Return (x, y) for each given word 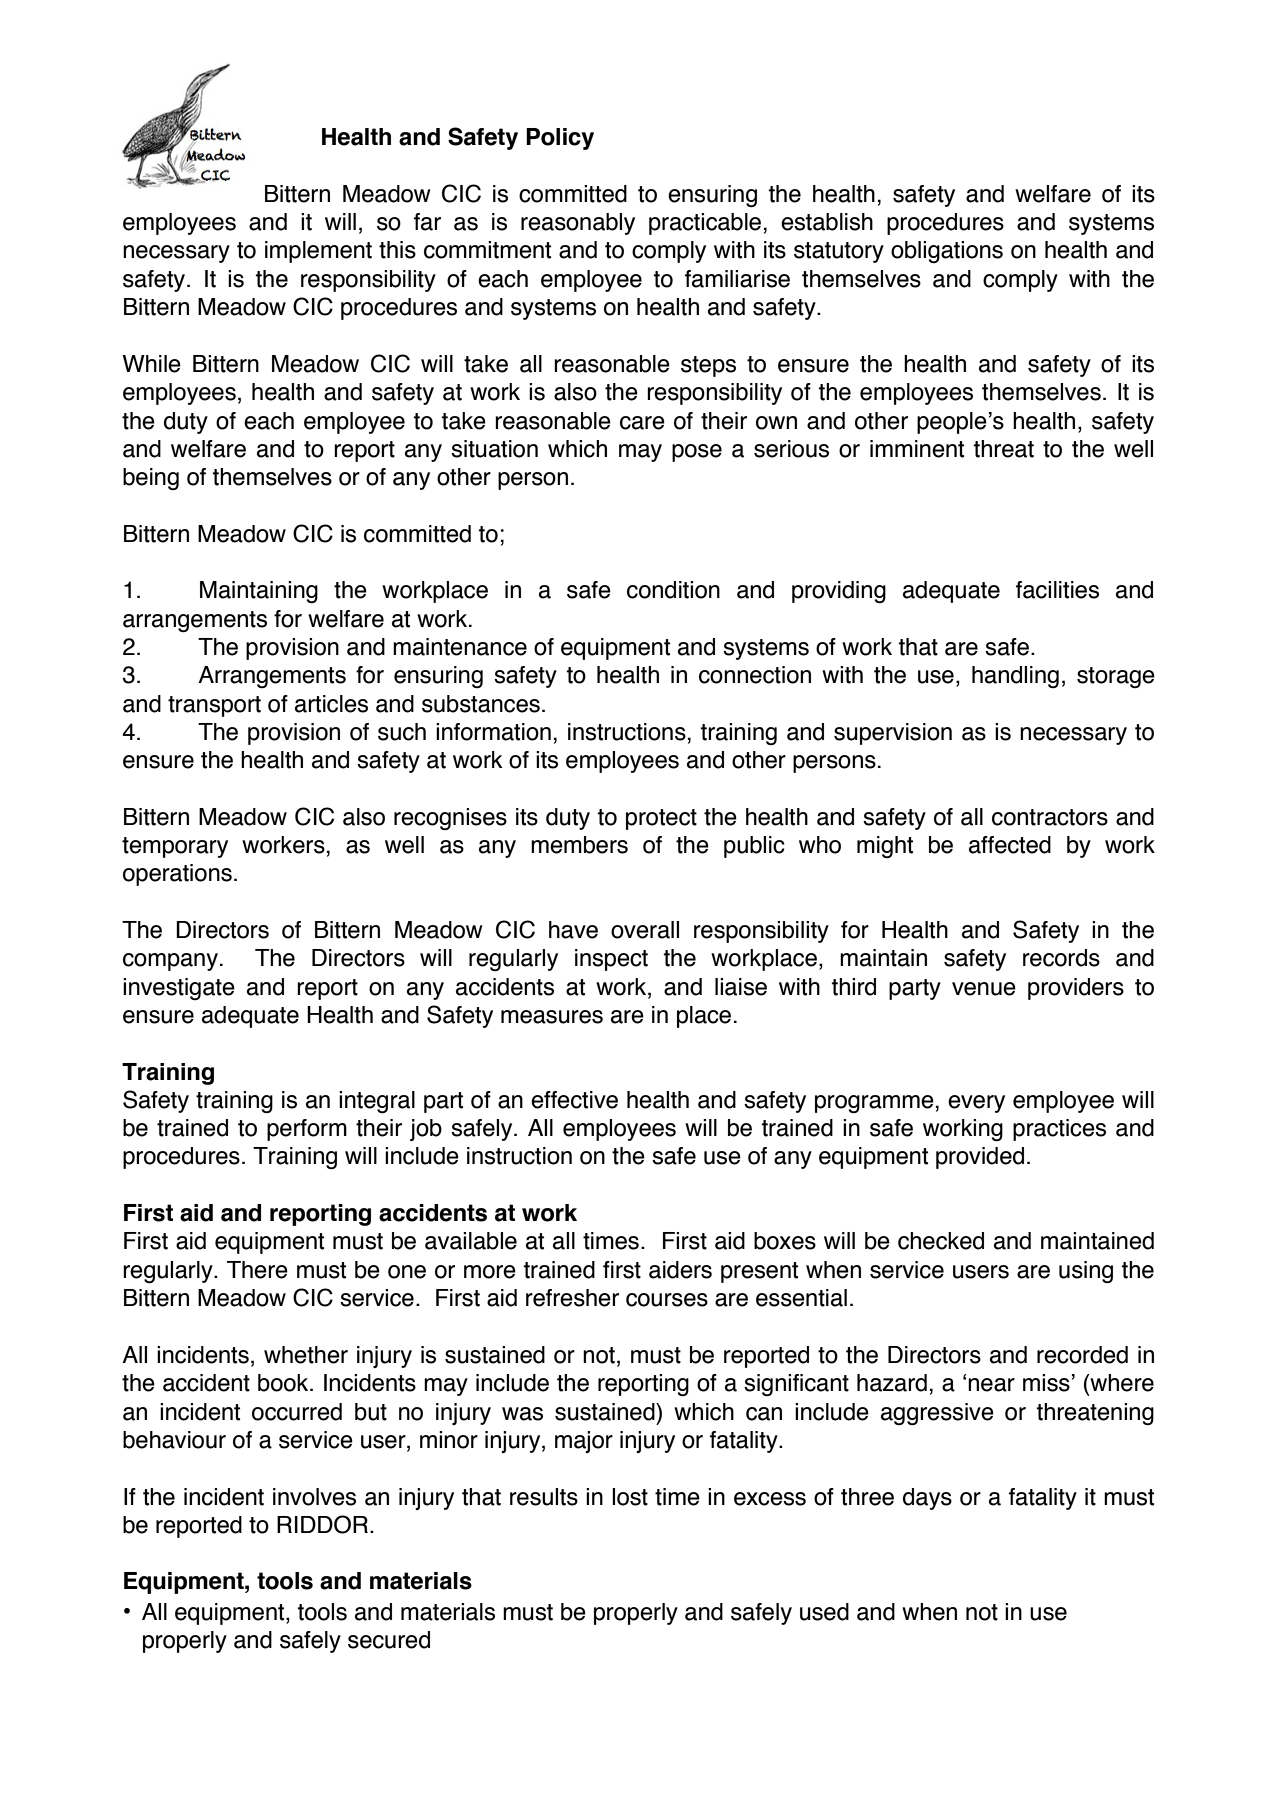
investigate (179, 989)
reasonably (578, 224)
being (151, 479)
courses (667, 1300)
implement (318, 252)
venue (984, 989)
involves (314, 1497)
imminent (917, 449)
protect (661, 819)
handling (1015, 677)
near (991, 1385)
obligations (947, 252)
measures (552, 1017)
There (257, 1270)
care (642, 423)
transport (214, 706)
